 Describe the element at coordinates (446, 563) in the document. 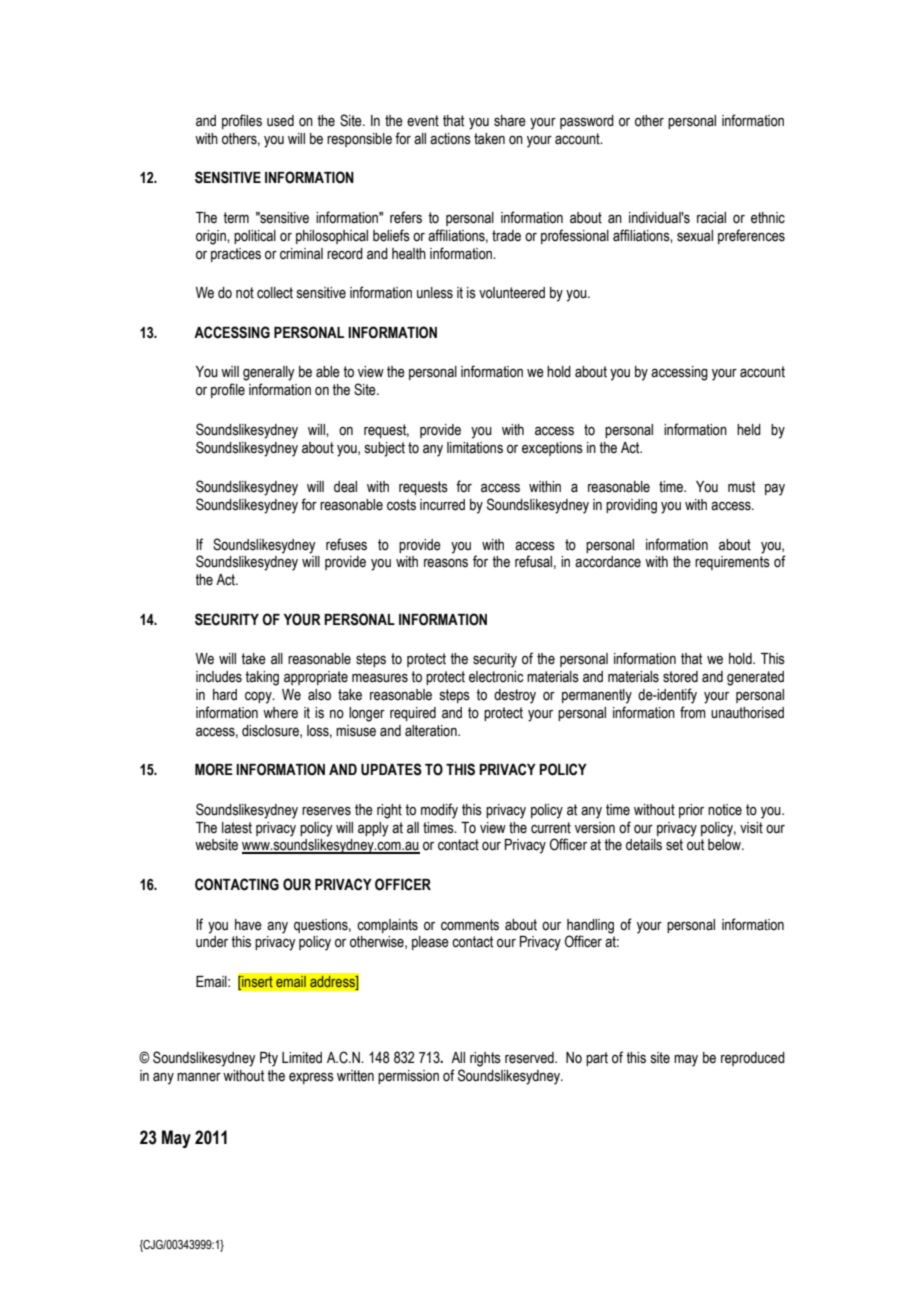

I see `reasons` at that location.
